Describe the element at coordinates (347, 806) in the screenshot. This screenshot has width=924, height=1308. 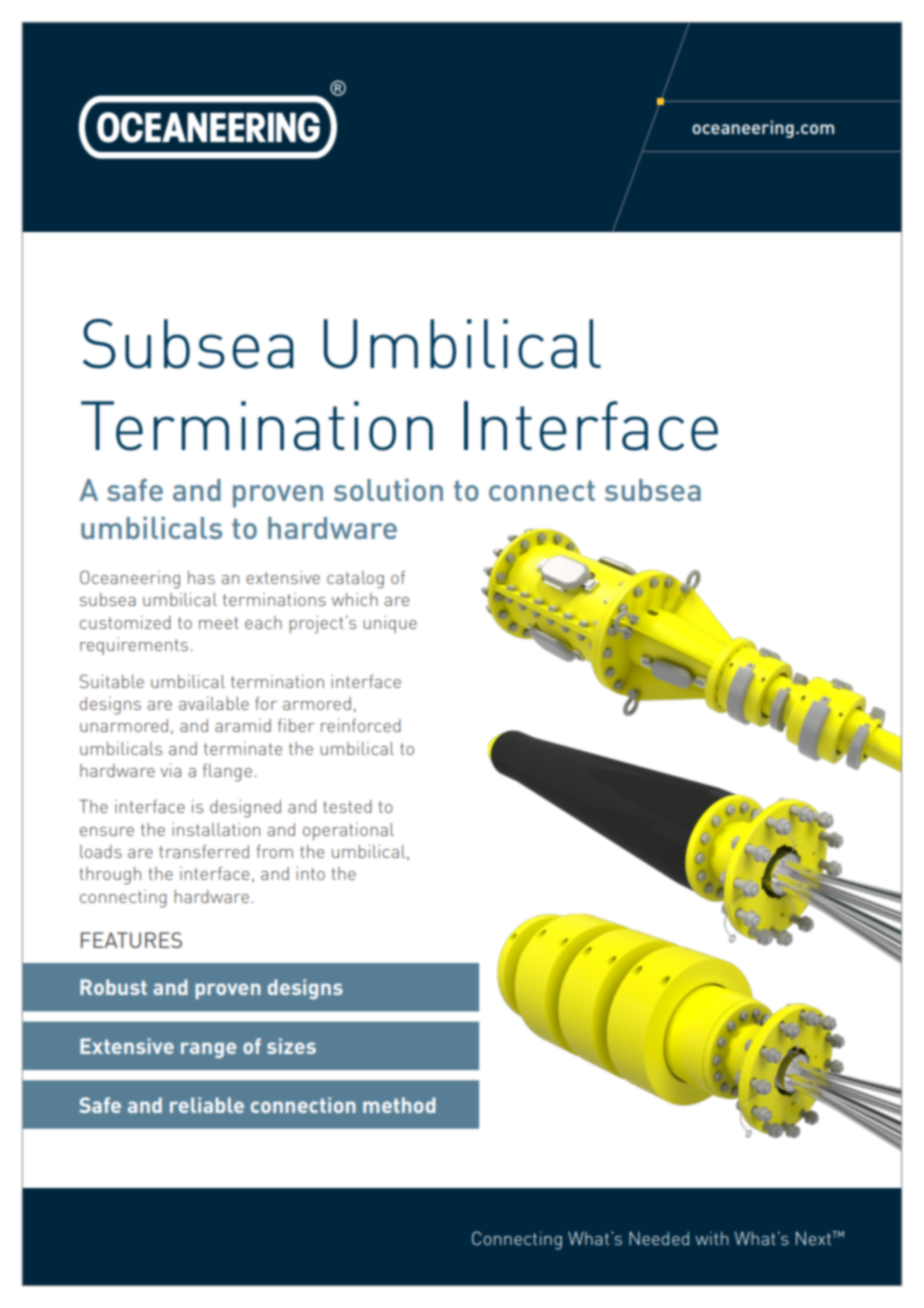
I see `tested` at that location.
